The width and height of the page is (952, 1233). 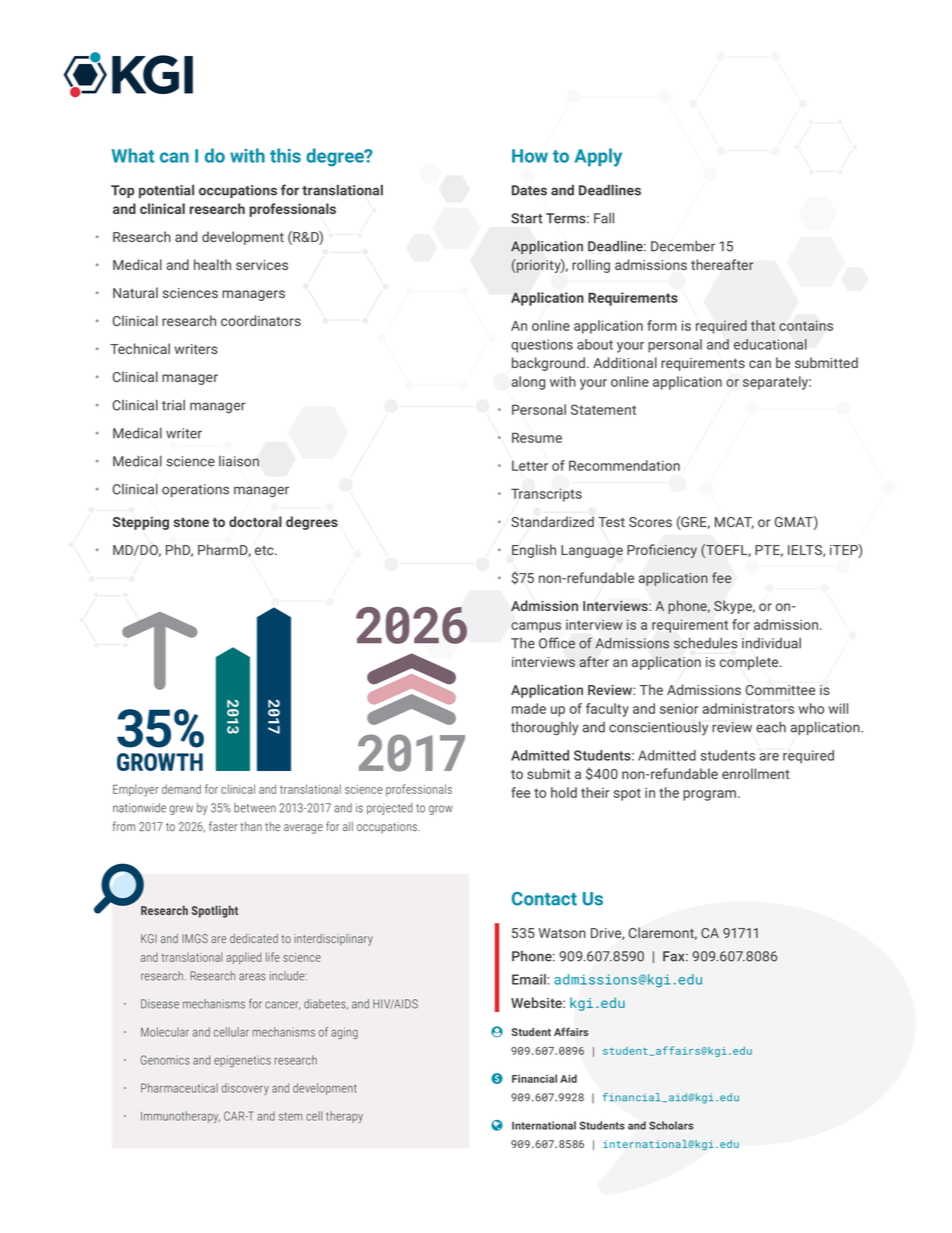 What do you see at coordinates (166, 191) in the page?
I see `potential` at bounding box center [166, 191].
